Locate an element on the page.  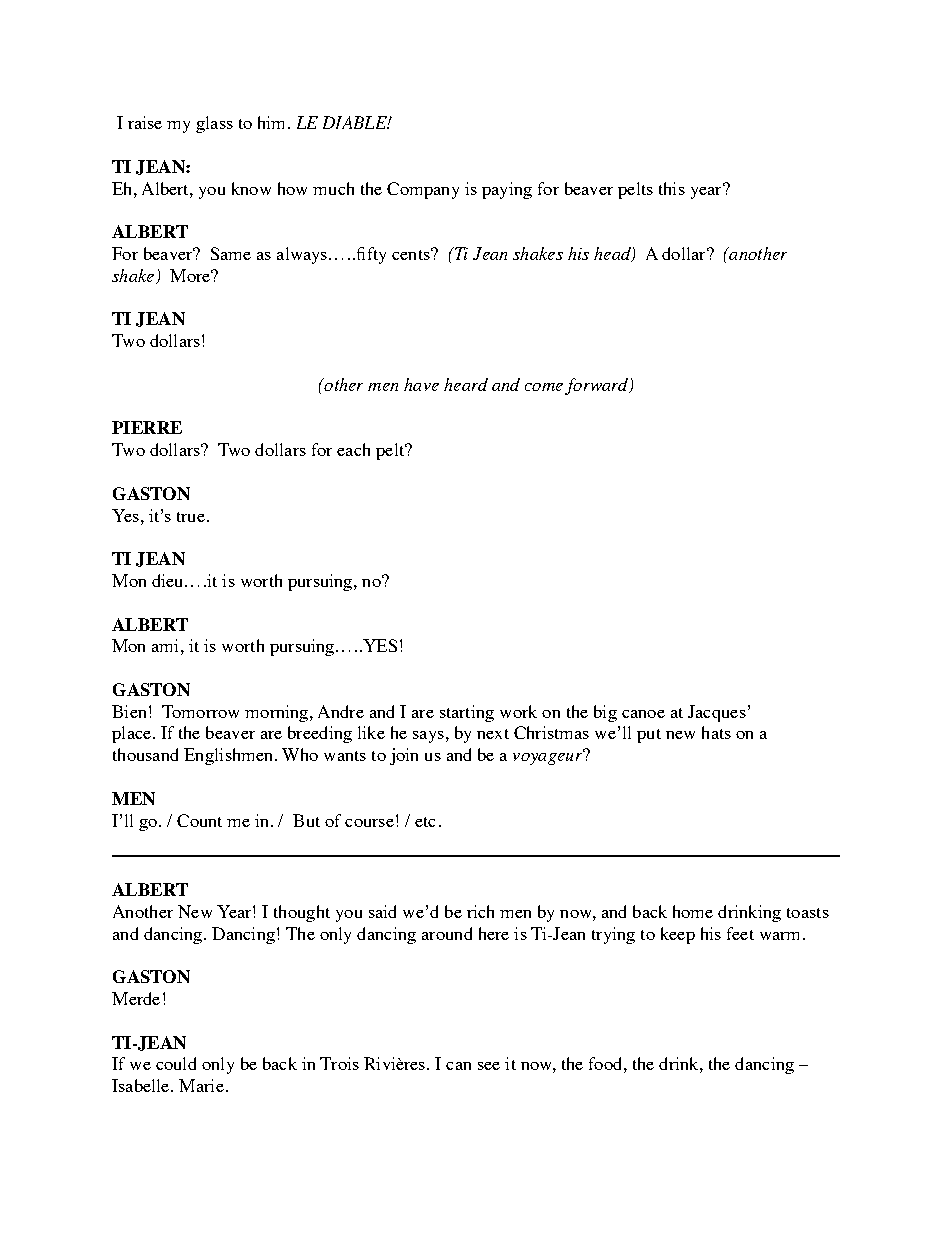
forward is located at coordinates (598, 386).
